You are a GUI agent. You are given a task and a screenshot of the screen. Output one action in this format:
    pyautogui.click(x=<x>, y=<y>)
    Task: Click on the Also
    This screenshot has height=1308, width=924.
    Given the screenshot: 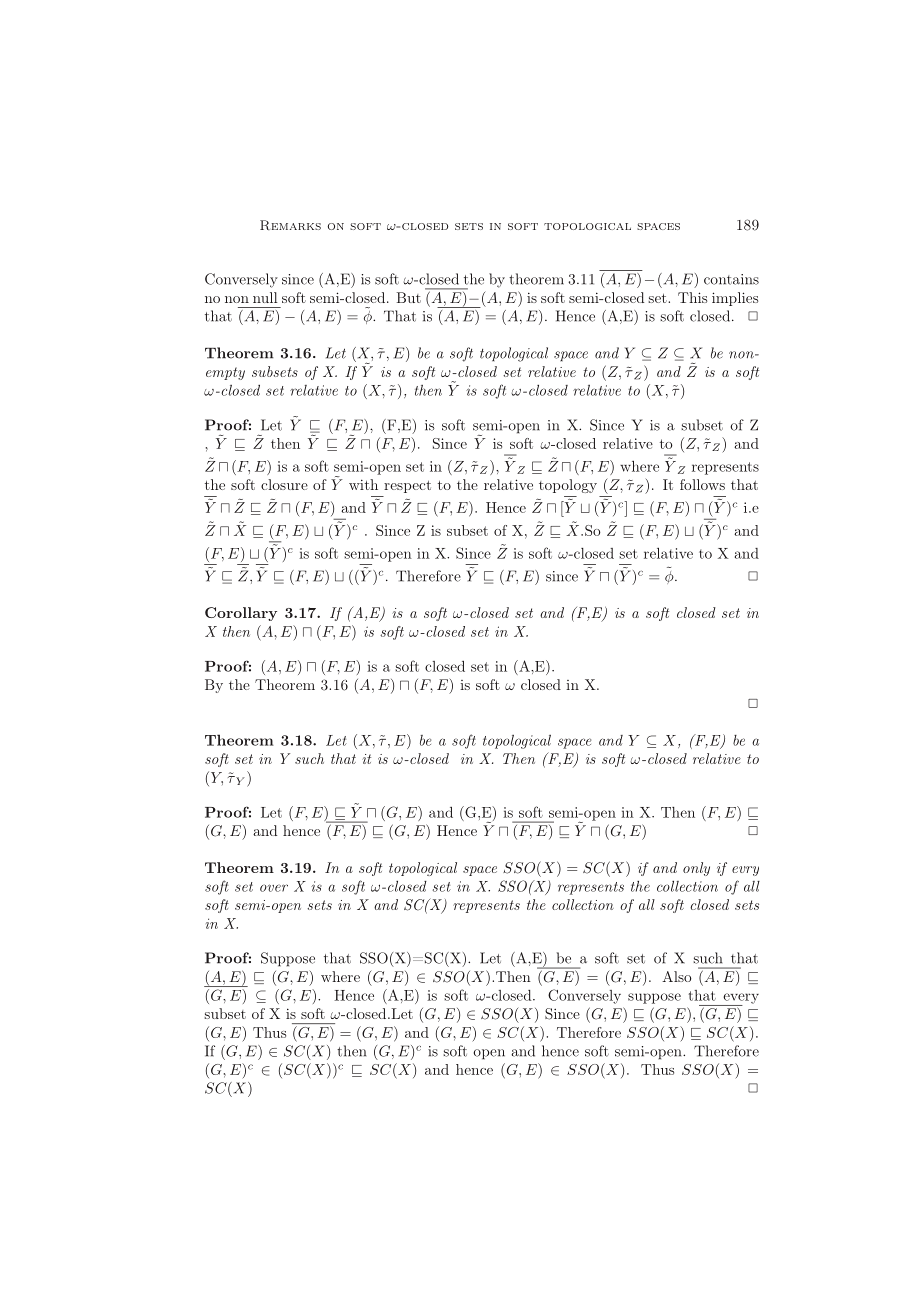 What is the action you would take?
    pyautogui.click(x=677, y=976)
